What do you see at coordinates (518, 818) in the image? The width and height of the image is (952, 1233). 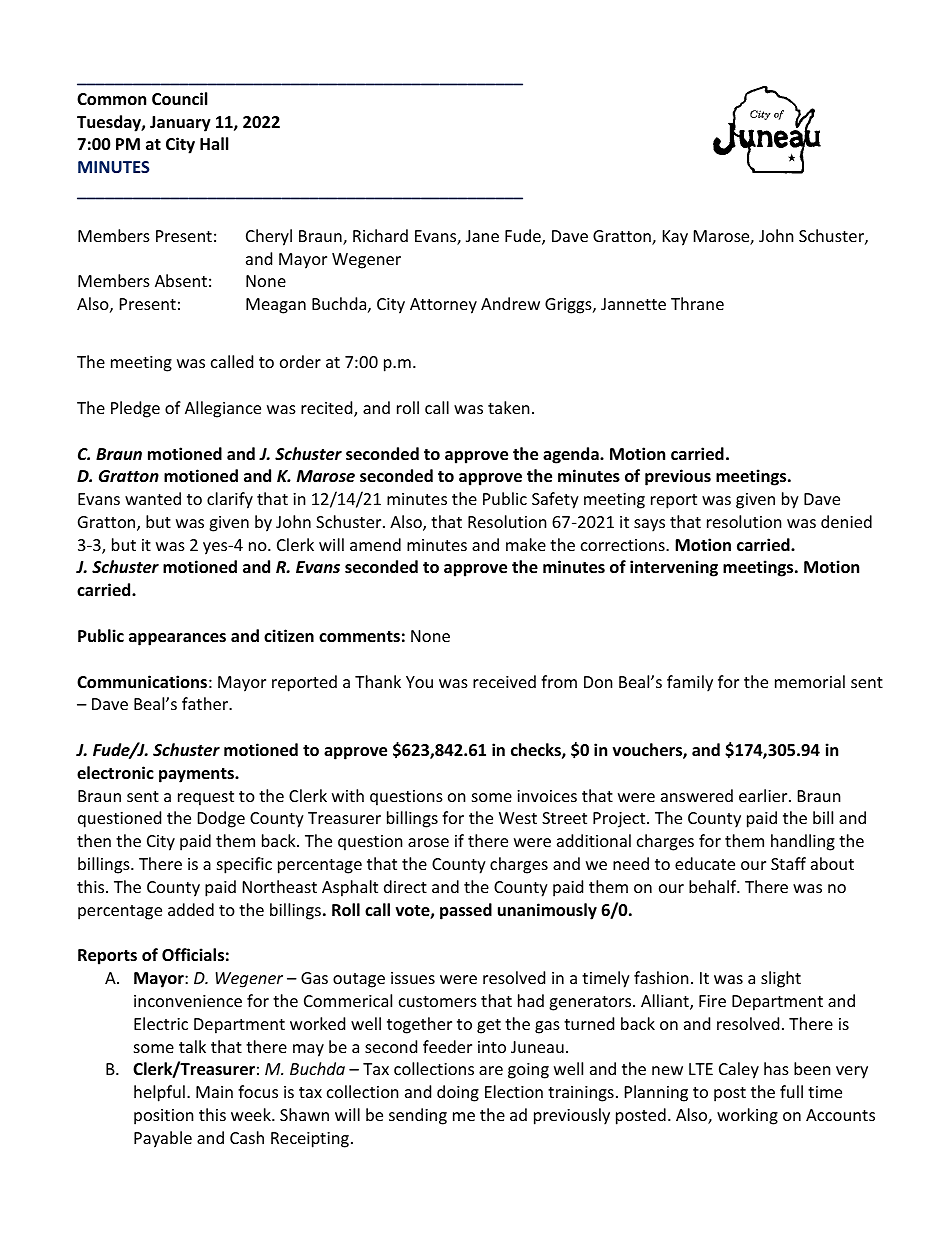 I see `West` at bounding box center [518, 818].
